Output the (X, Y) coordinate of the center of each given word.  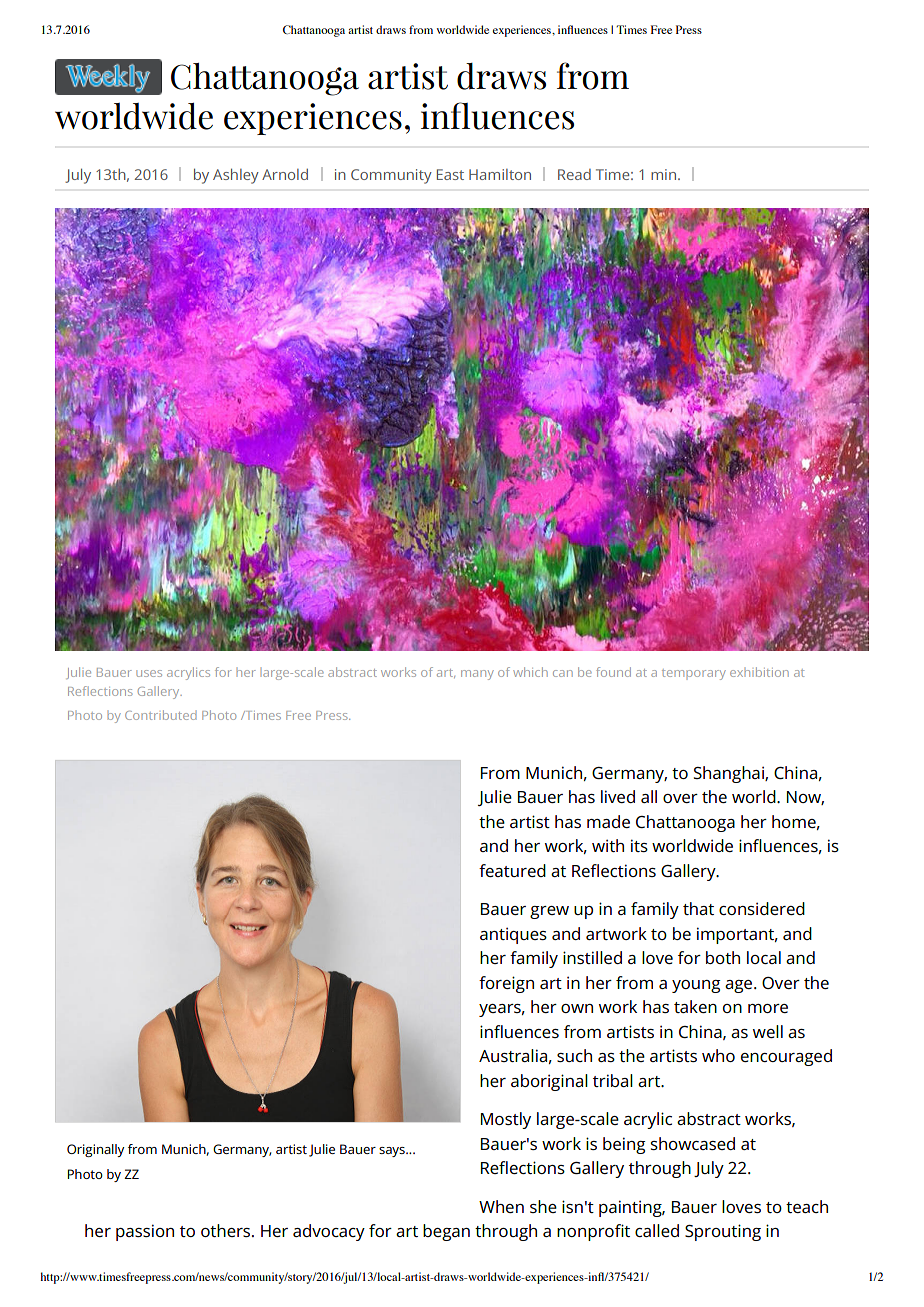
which (530, 672)
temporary (694, 674)
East (450, 174)
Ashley (236, 176)
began (446, 1232)
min (663, 174)
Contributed (160, 715)
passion (145, 1232)
